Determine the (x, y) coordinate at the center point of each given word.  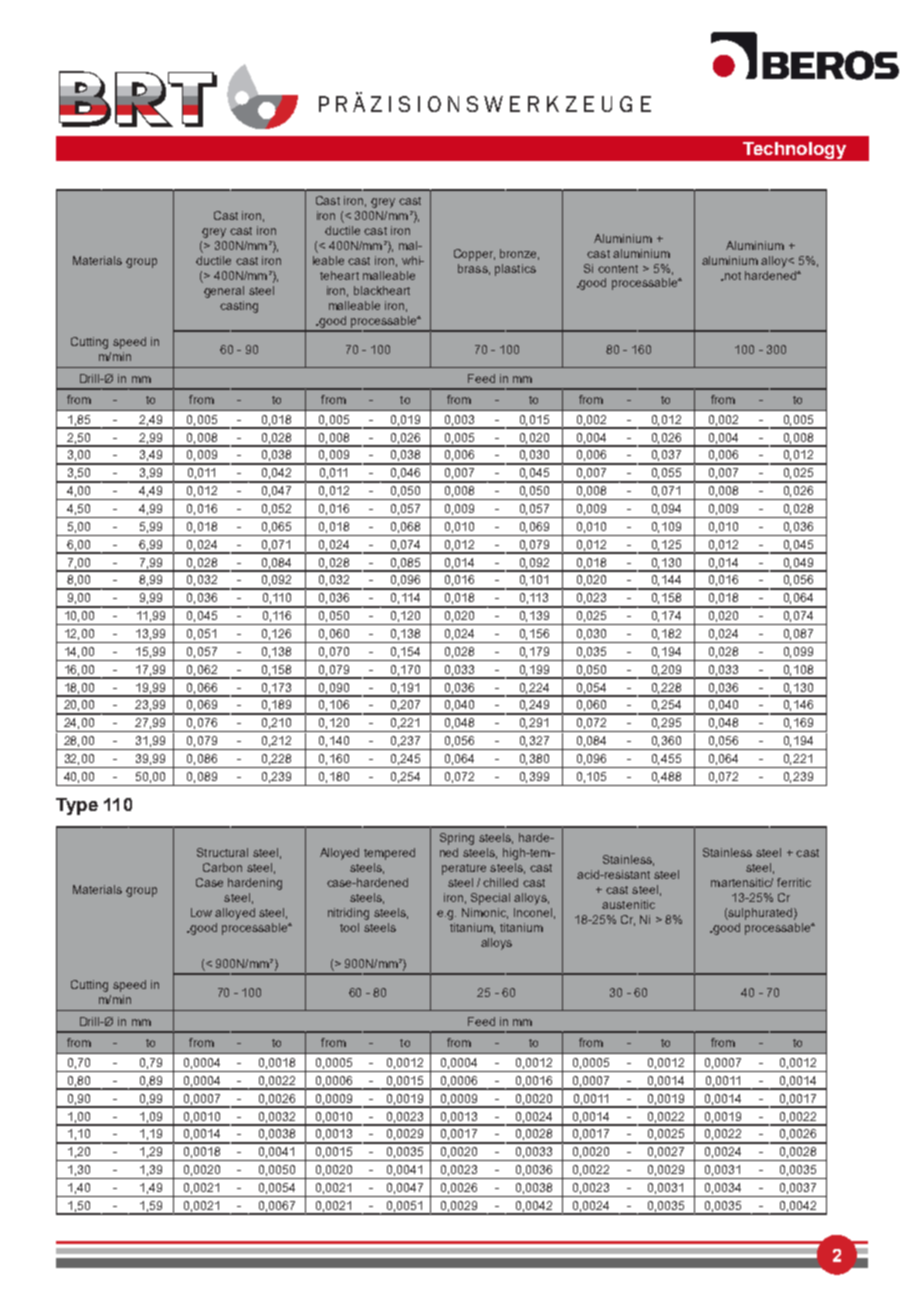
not (731, 276)
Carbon (222, 867)
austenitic (628, 904)
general (224, 292)
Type (77, 806)
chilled (500, 882)
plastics (515, 270)
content (618, 269)
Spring (457, 839)
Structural (222, 852)
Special (490, 899)
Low (201, 912)
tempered (389, 854)
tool (349, 927)
